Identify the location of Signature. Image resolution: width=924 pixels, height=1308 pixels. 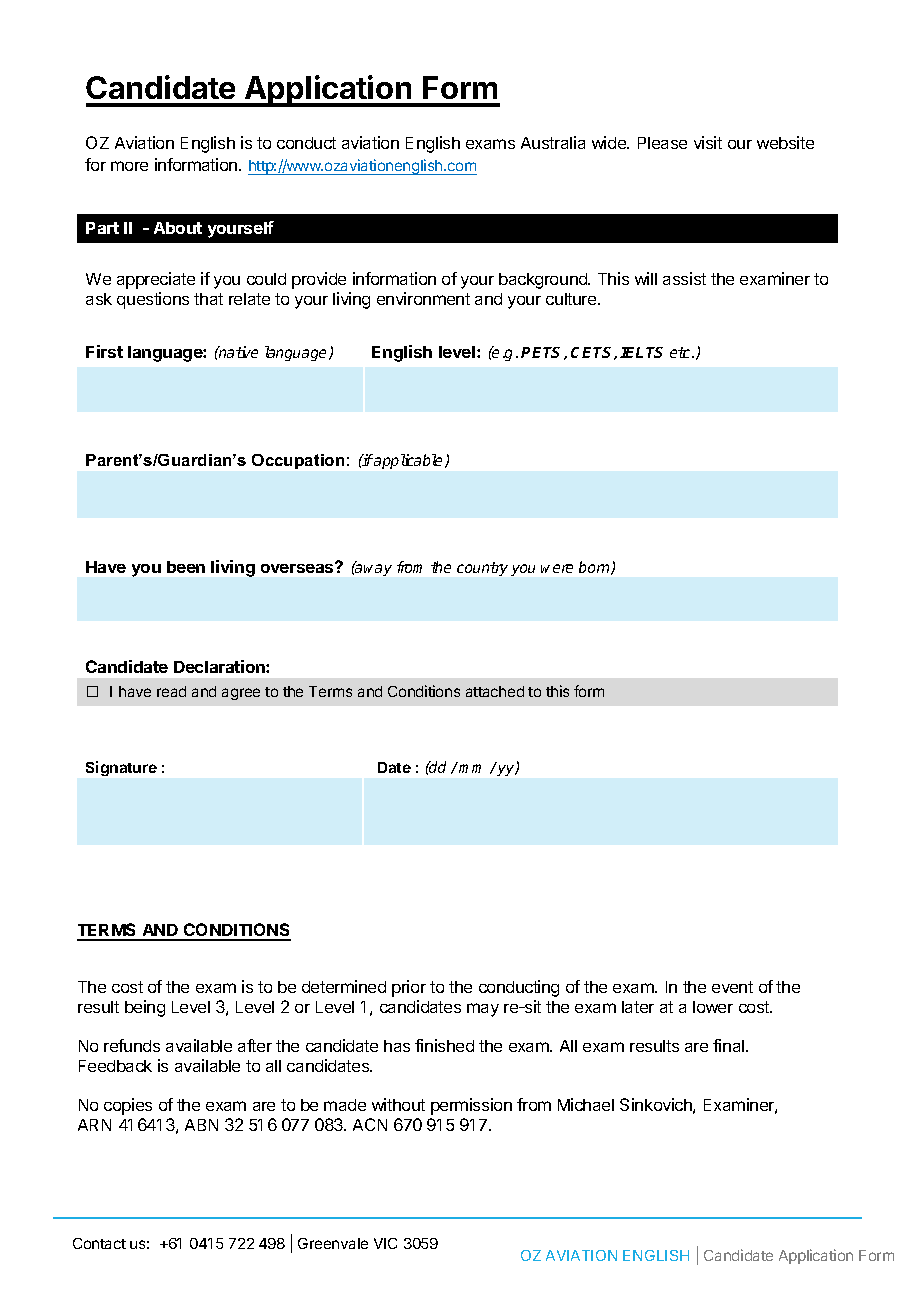
(121, 768).
